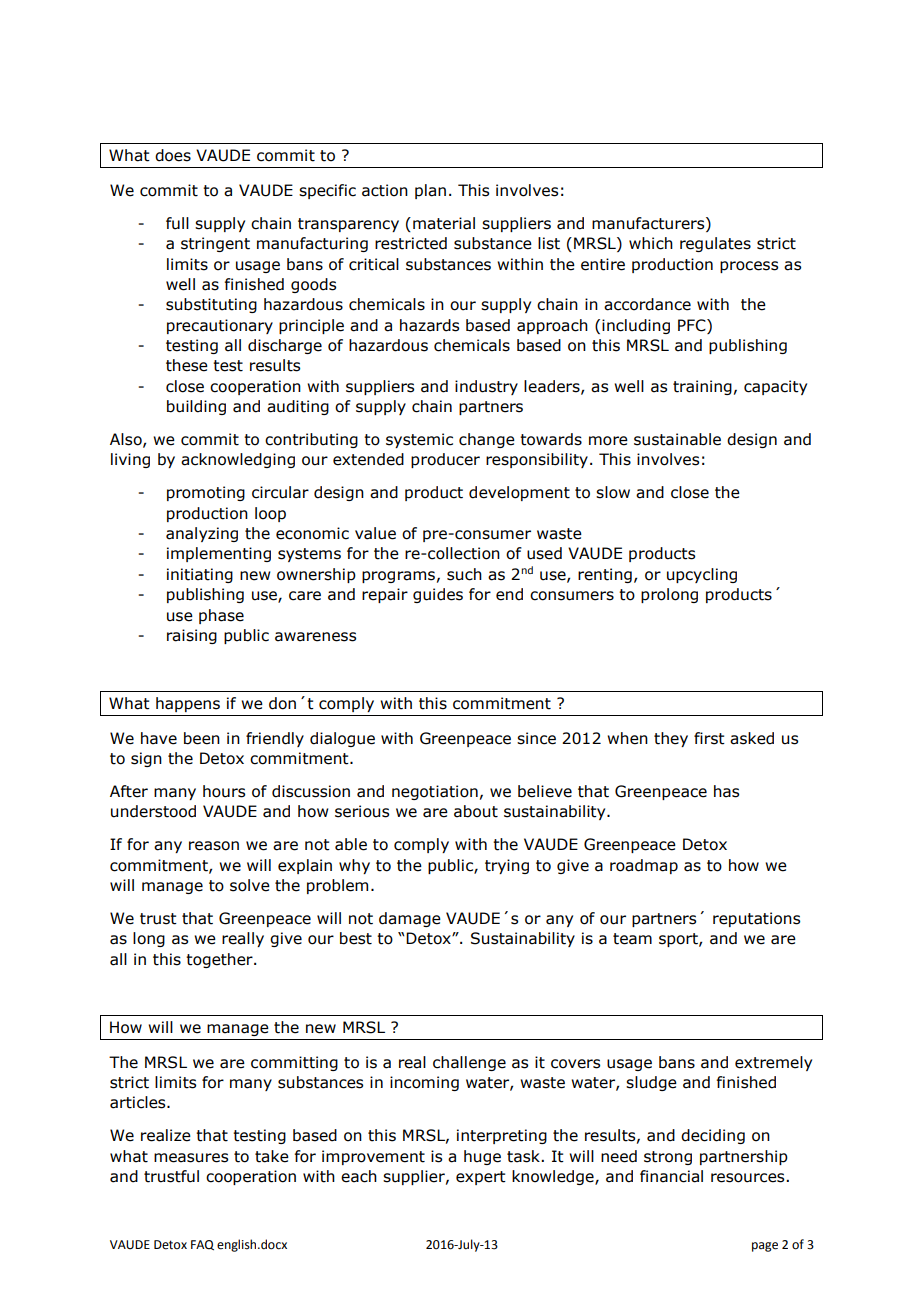 The height and width of the screenshot is (1308, 924). Describe the element at coordinates (202, 1245) in the screenshot. I see `FAQ` at that location.
